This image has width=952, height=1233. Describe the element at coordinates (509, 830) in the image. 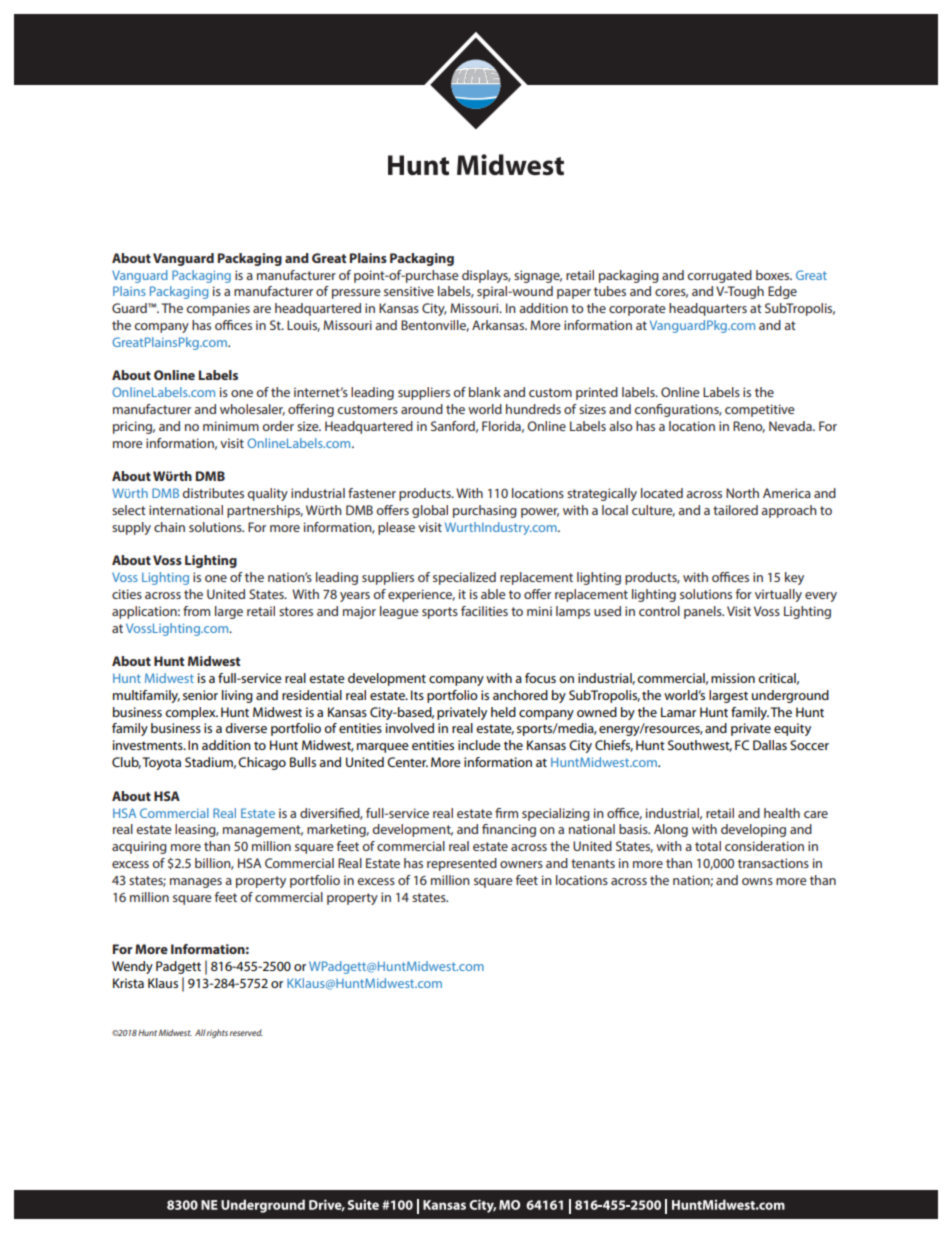

I see `financing` at that location.
